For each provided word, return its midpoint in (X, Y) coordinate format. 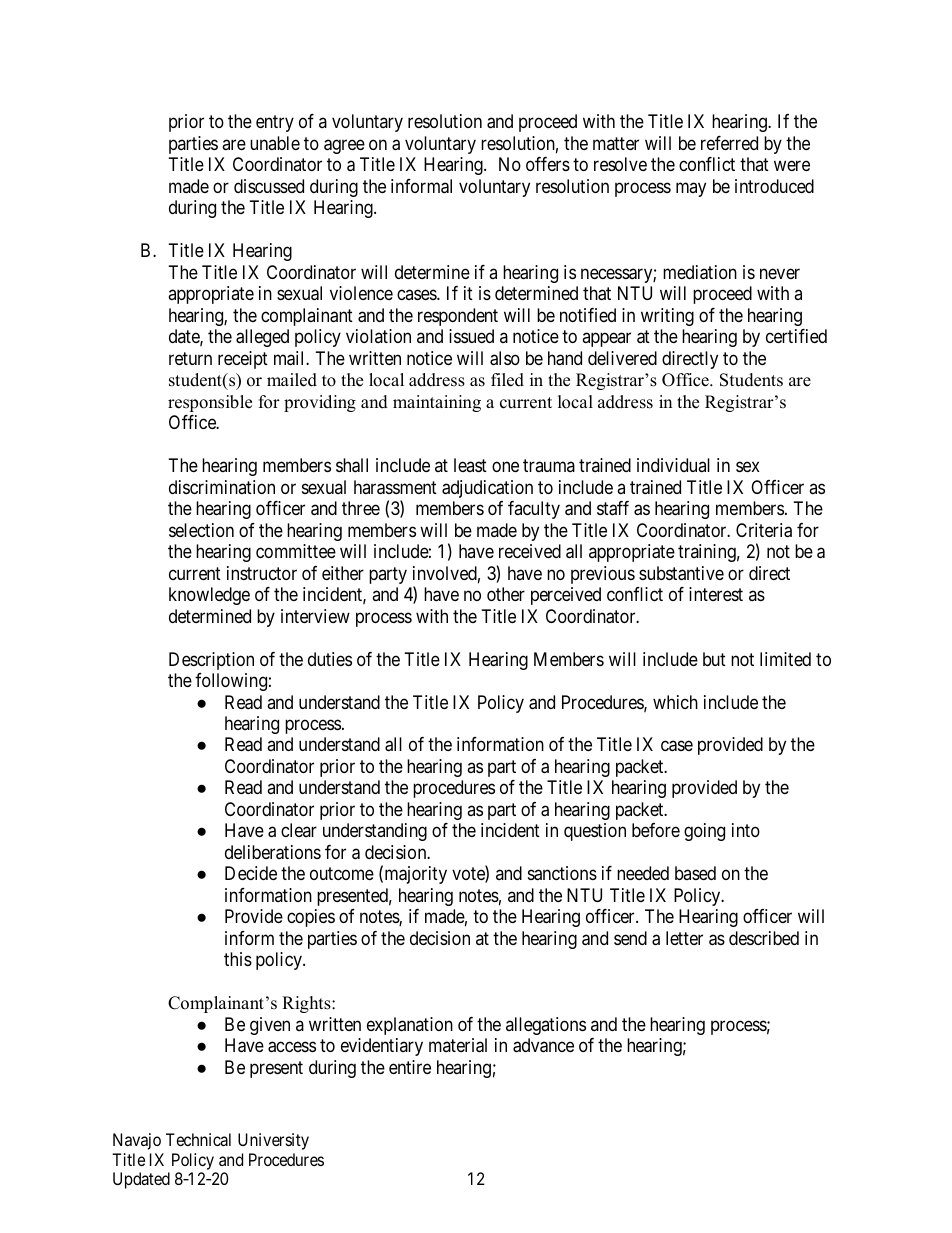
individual (673, 465)
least (470, 465)
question (595, 832)
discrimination (222, 487)
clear (299, 830)
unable (275, 143)
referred (729, 143)
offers (548, 164)
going (704, 832)
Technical (198, 1139)
